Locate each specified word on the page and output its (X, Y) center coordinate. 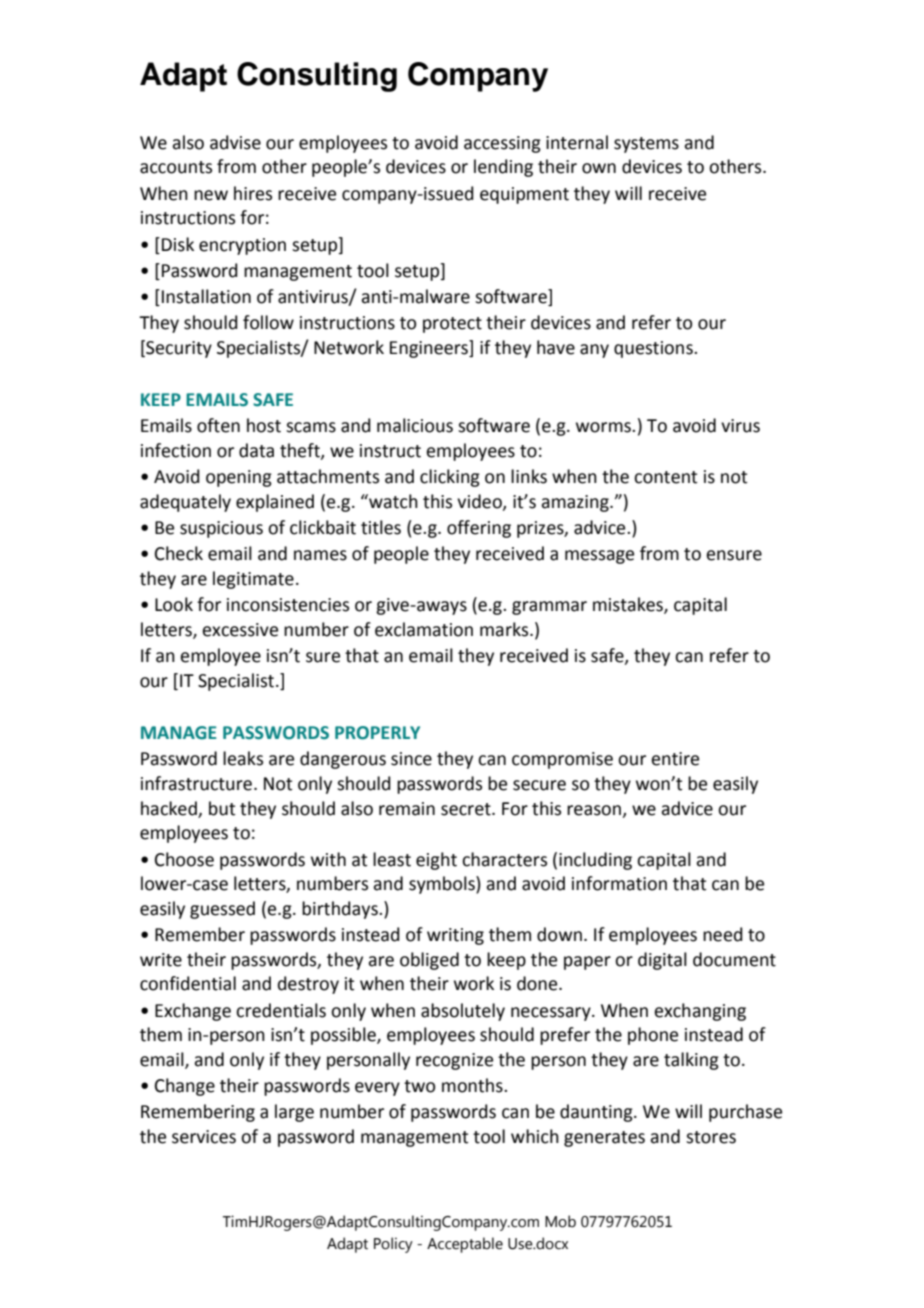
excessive (240, 630)
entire (675, 759)
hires (253, 193)
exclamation (424, 629)
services (204, 1137)
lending (503, 168)
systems (646, 145)
